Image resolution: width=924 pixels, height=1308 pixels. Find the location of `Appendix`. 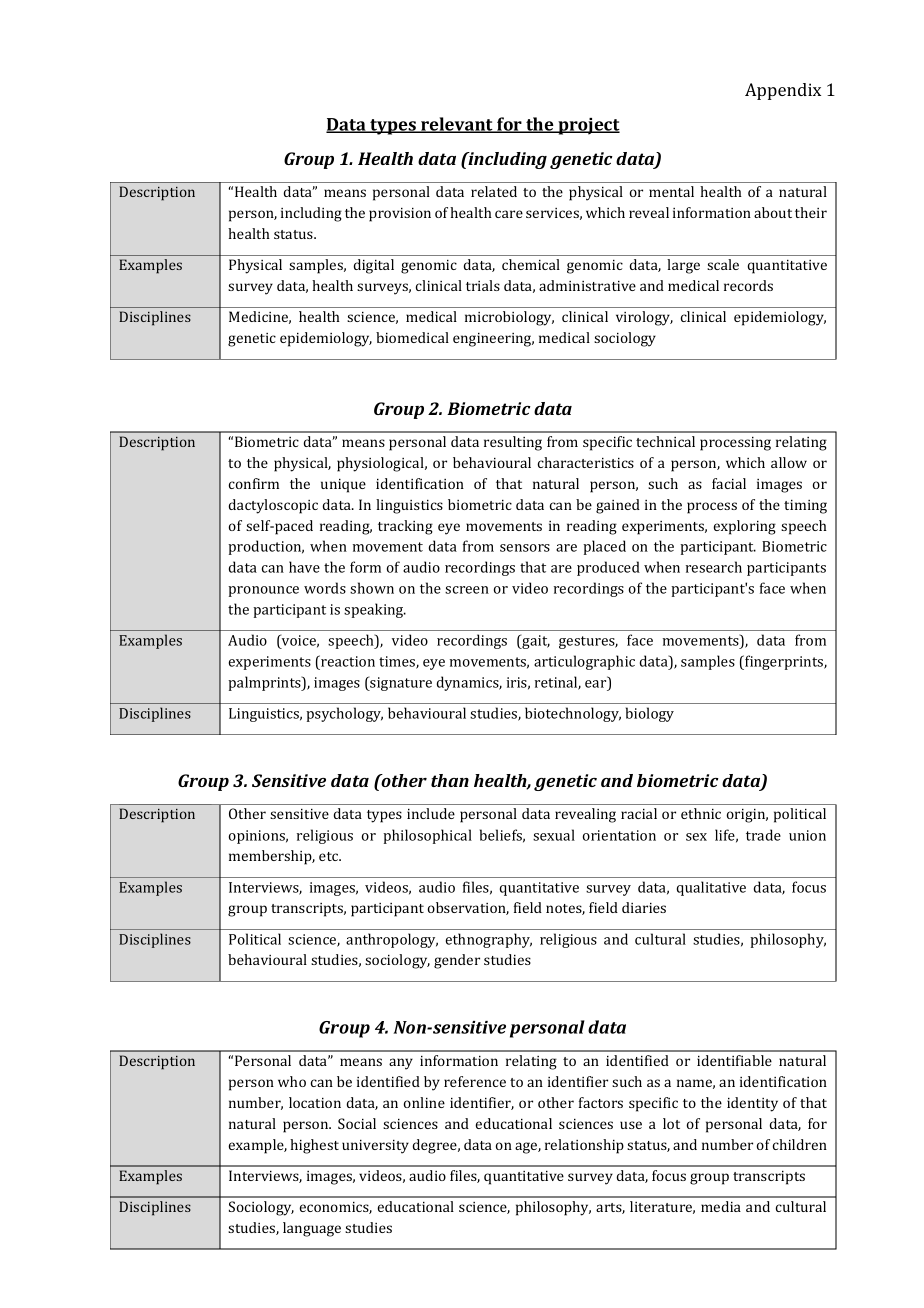

Appendix is located at coordinates (783, 91).
